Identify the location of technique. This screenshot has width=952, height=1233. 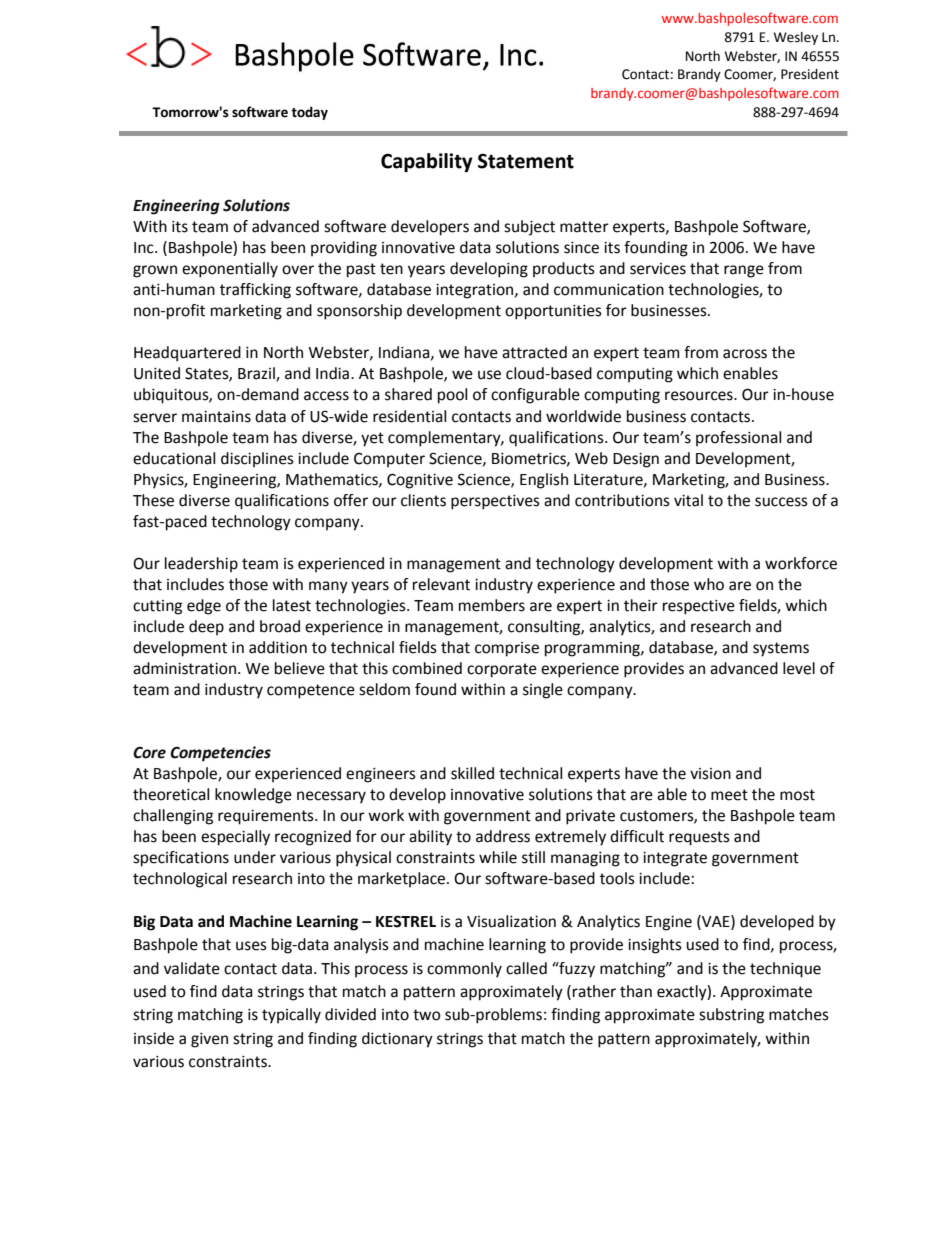
(785, 970).
